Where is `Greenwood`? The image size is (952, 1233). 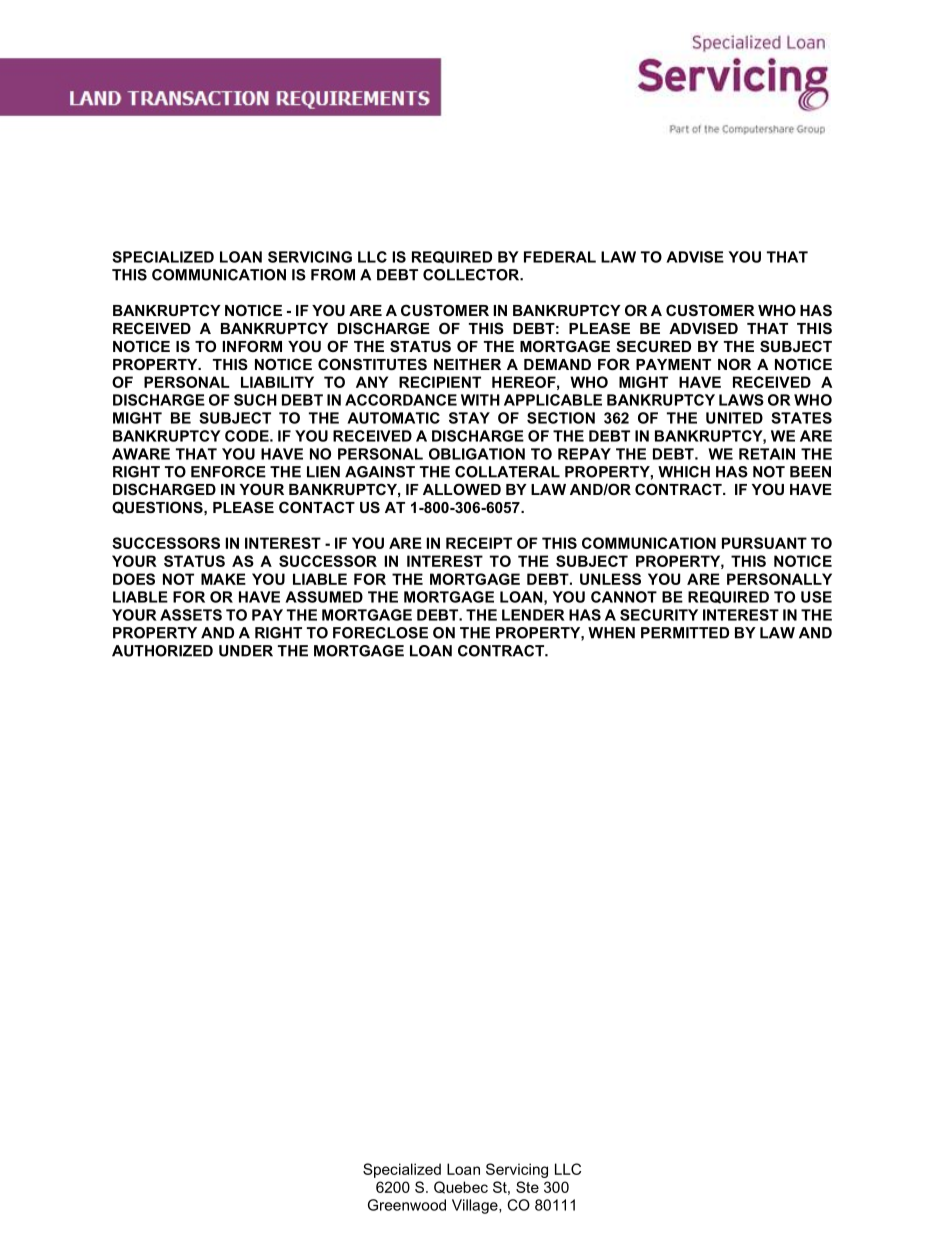 Greenwood is located at coordinates (407, 1205).
